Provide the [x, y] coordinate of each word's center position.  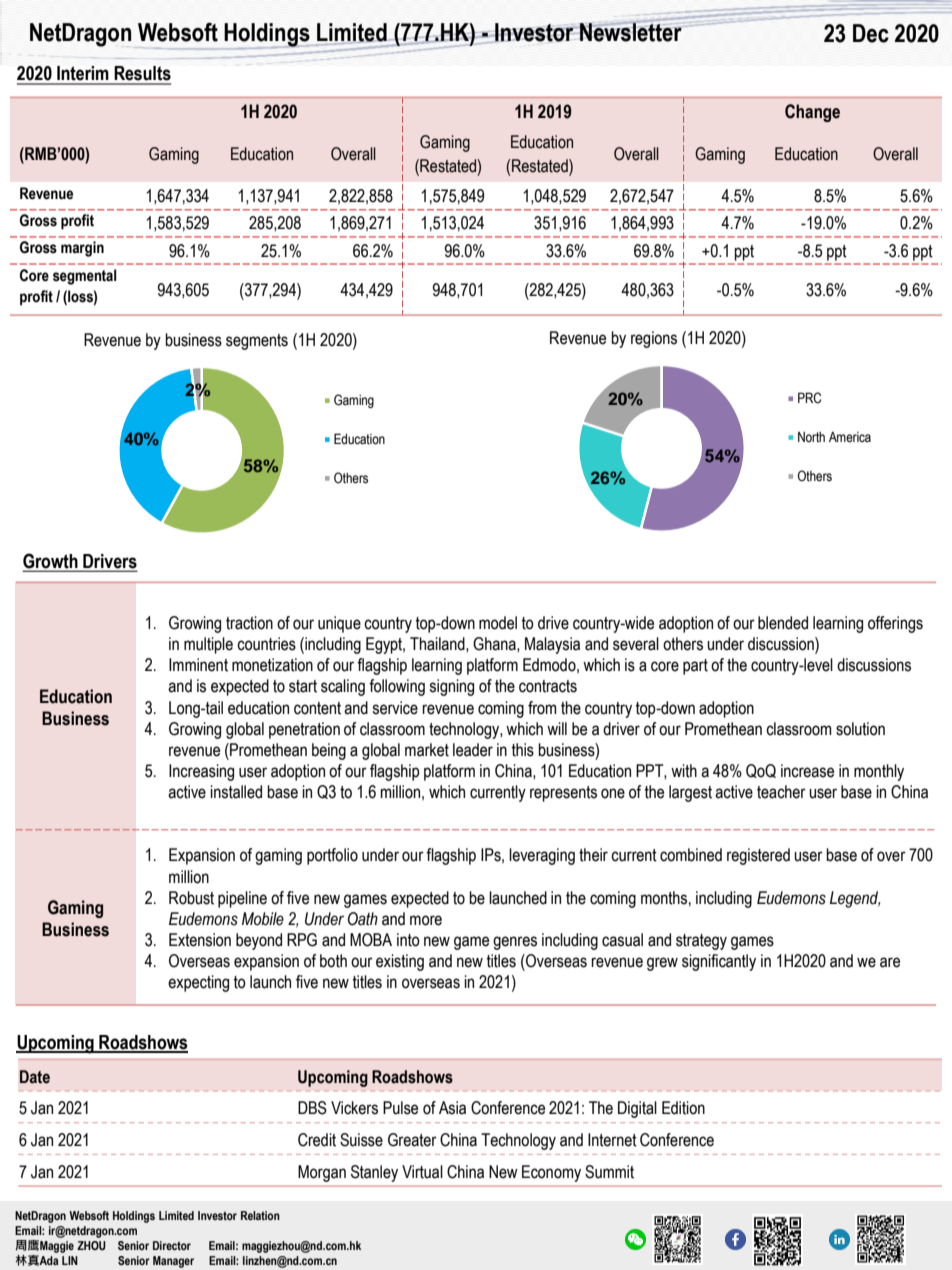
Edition [683, 1108]
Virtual [422, 1172]
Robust [191, 898]
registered [758, 856]
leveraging [542, 856]
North [811, 437]
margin [82, 249]
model [498, 623]
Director [172, 1245]
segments [257, 342]
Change [812, 113]
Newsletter [631, 31]
